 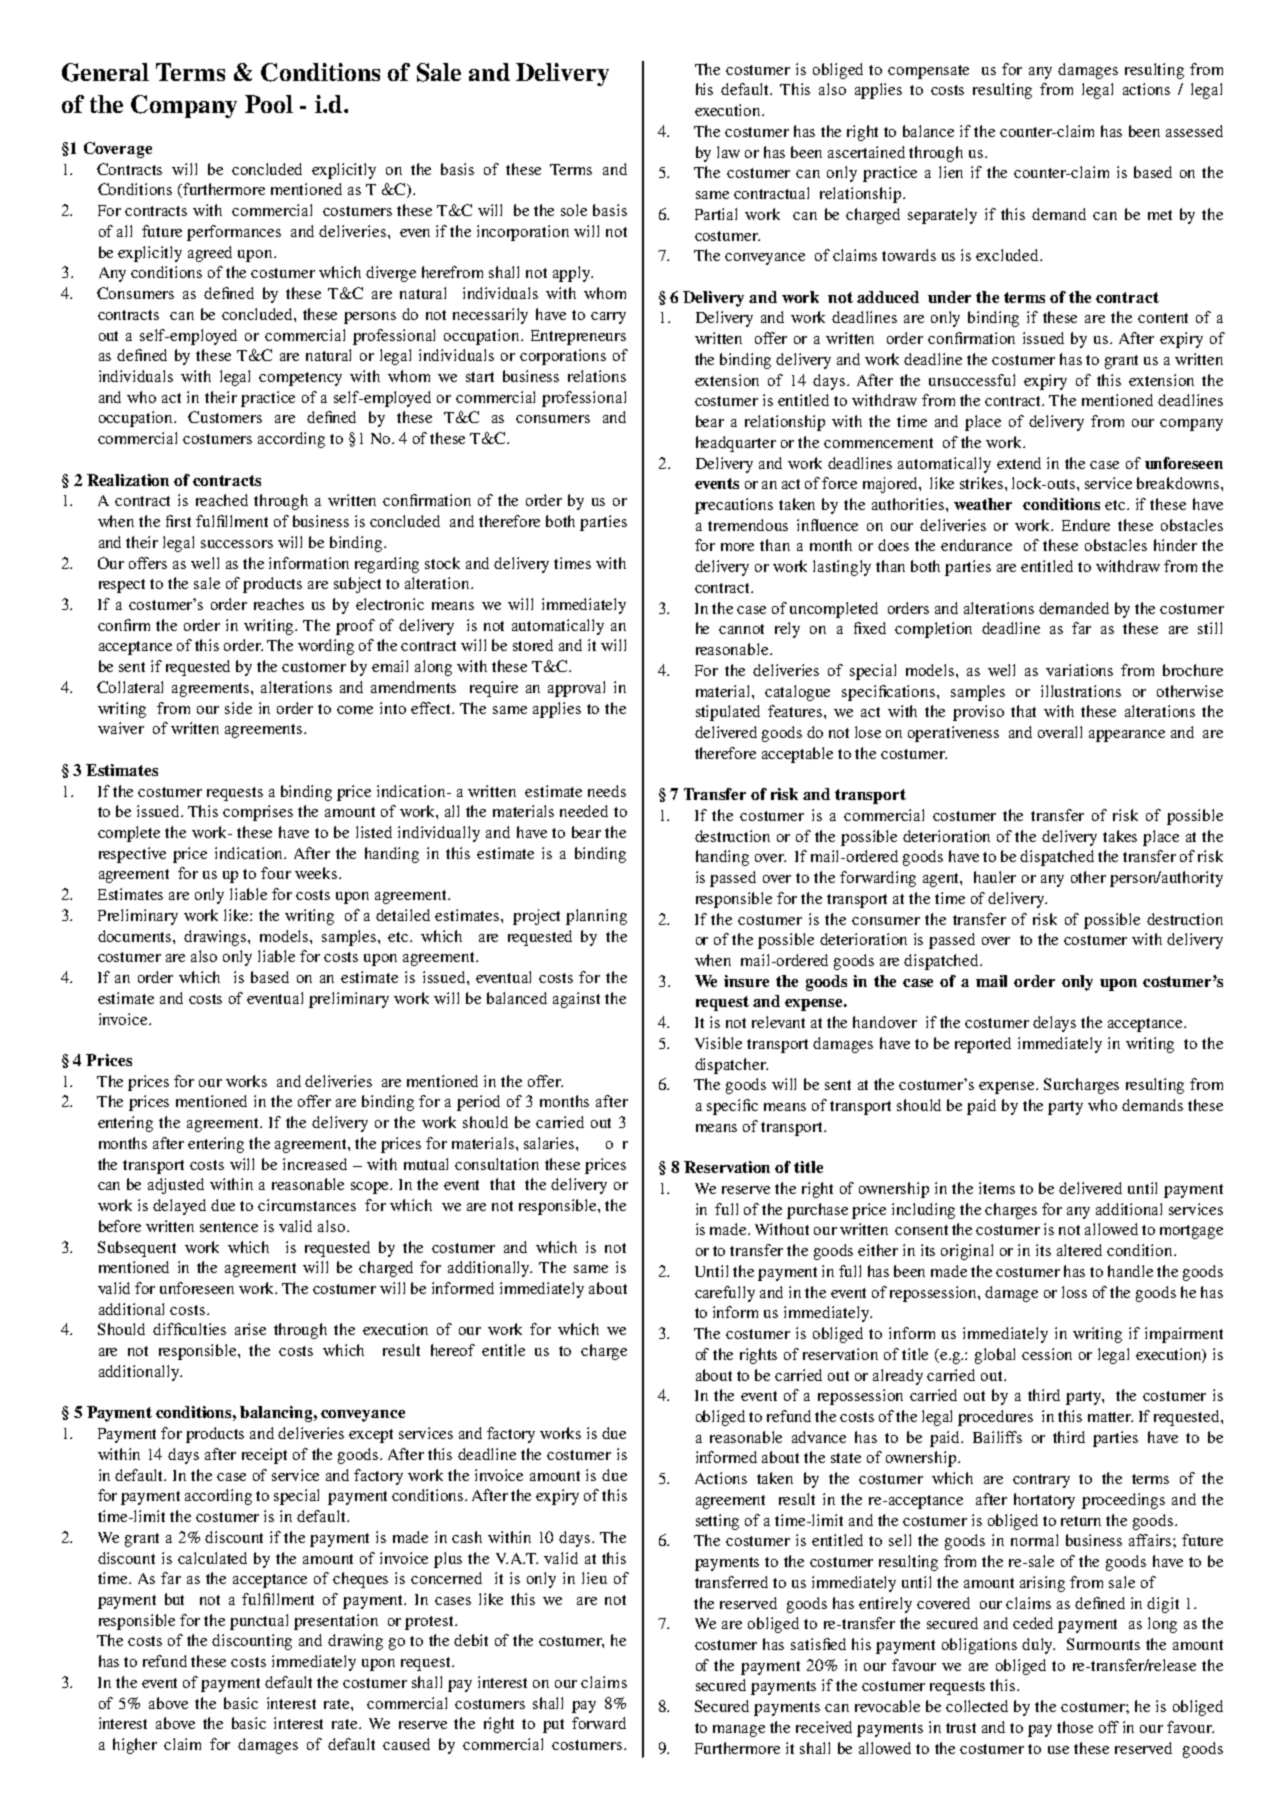 I want to click on punctual, so click(x=259, y=1622).
